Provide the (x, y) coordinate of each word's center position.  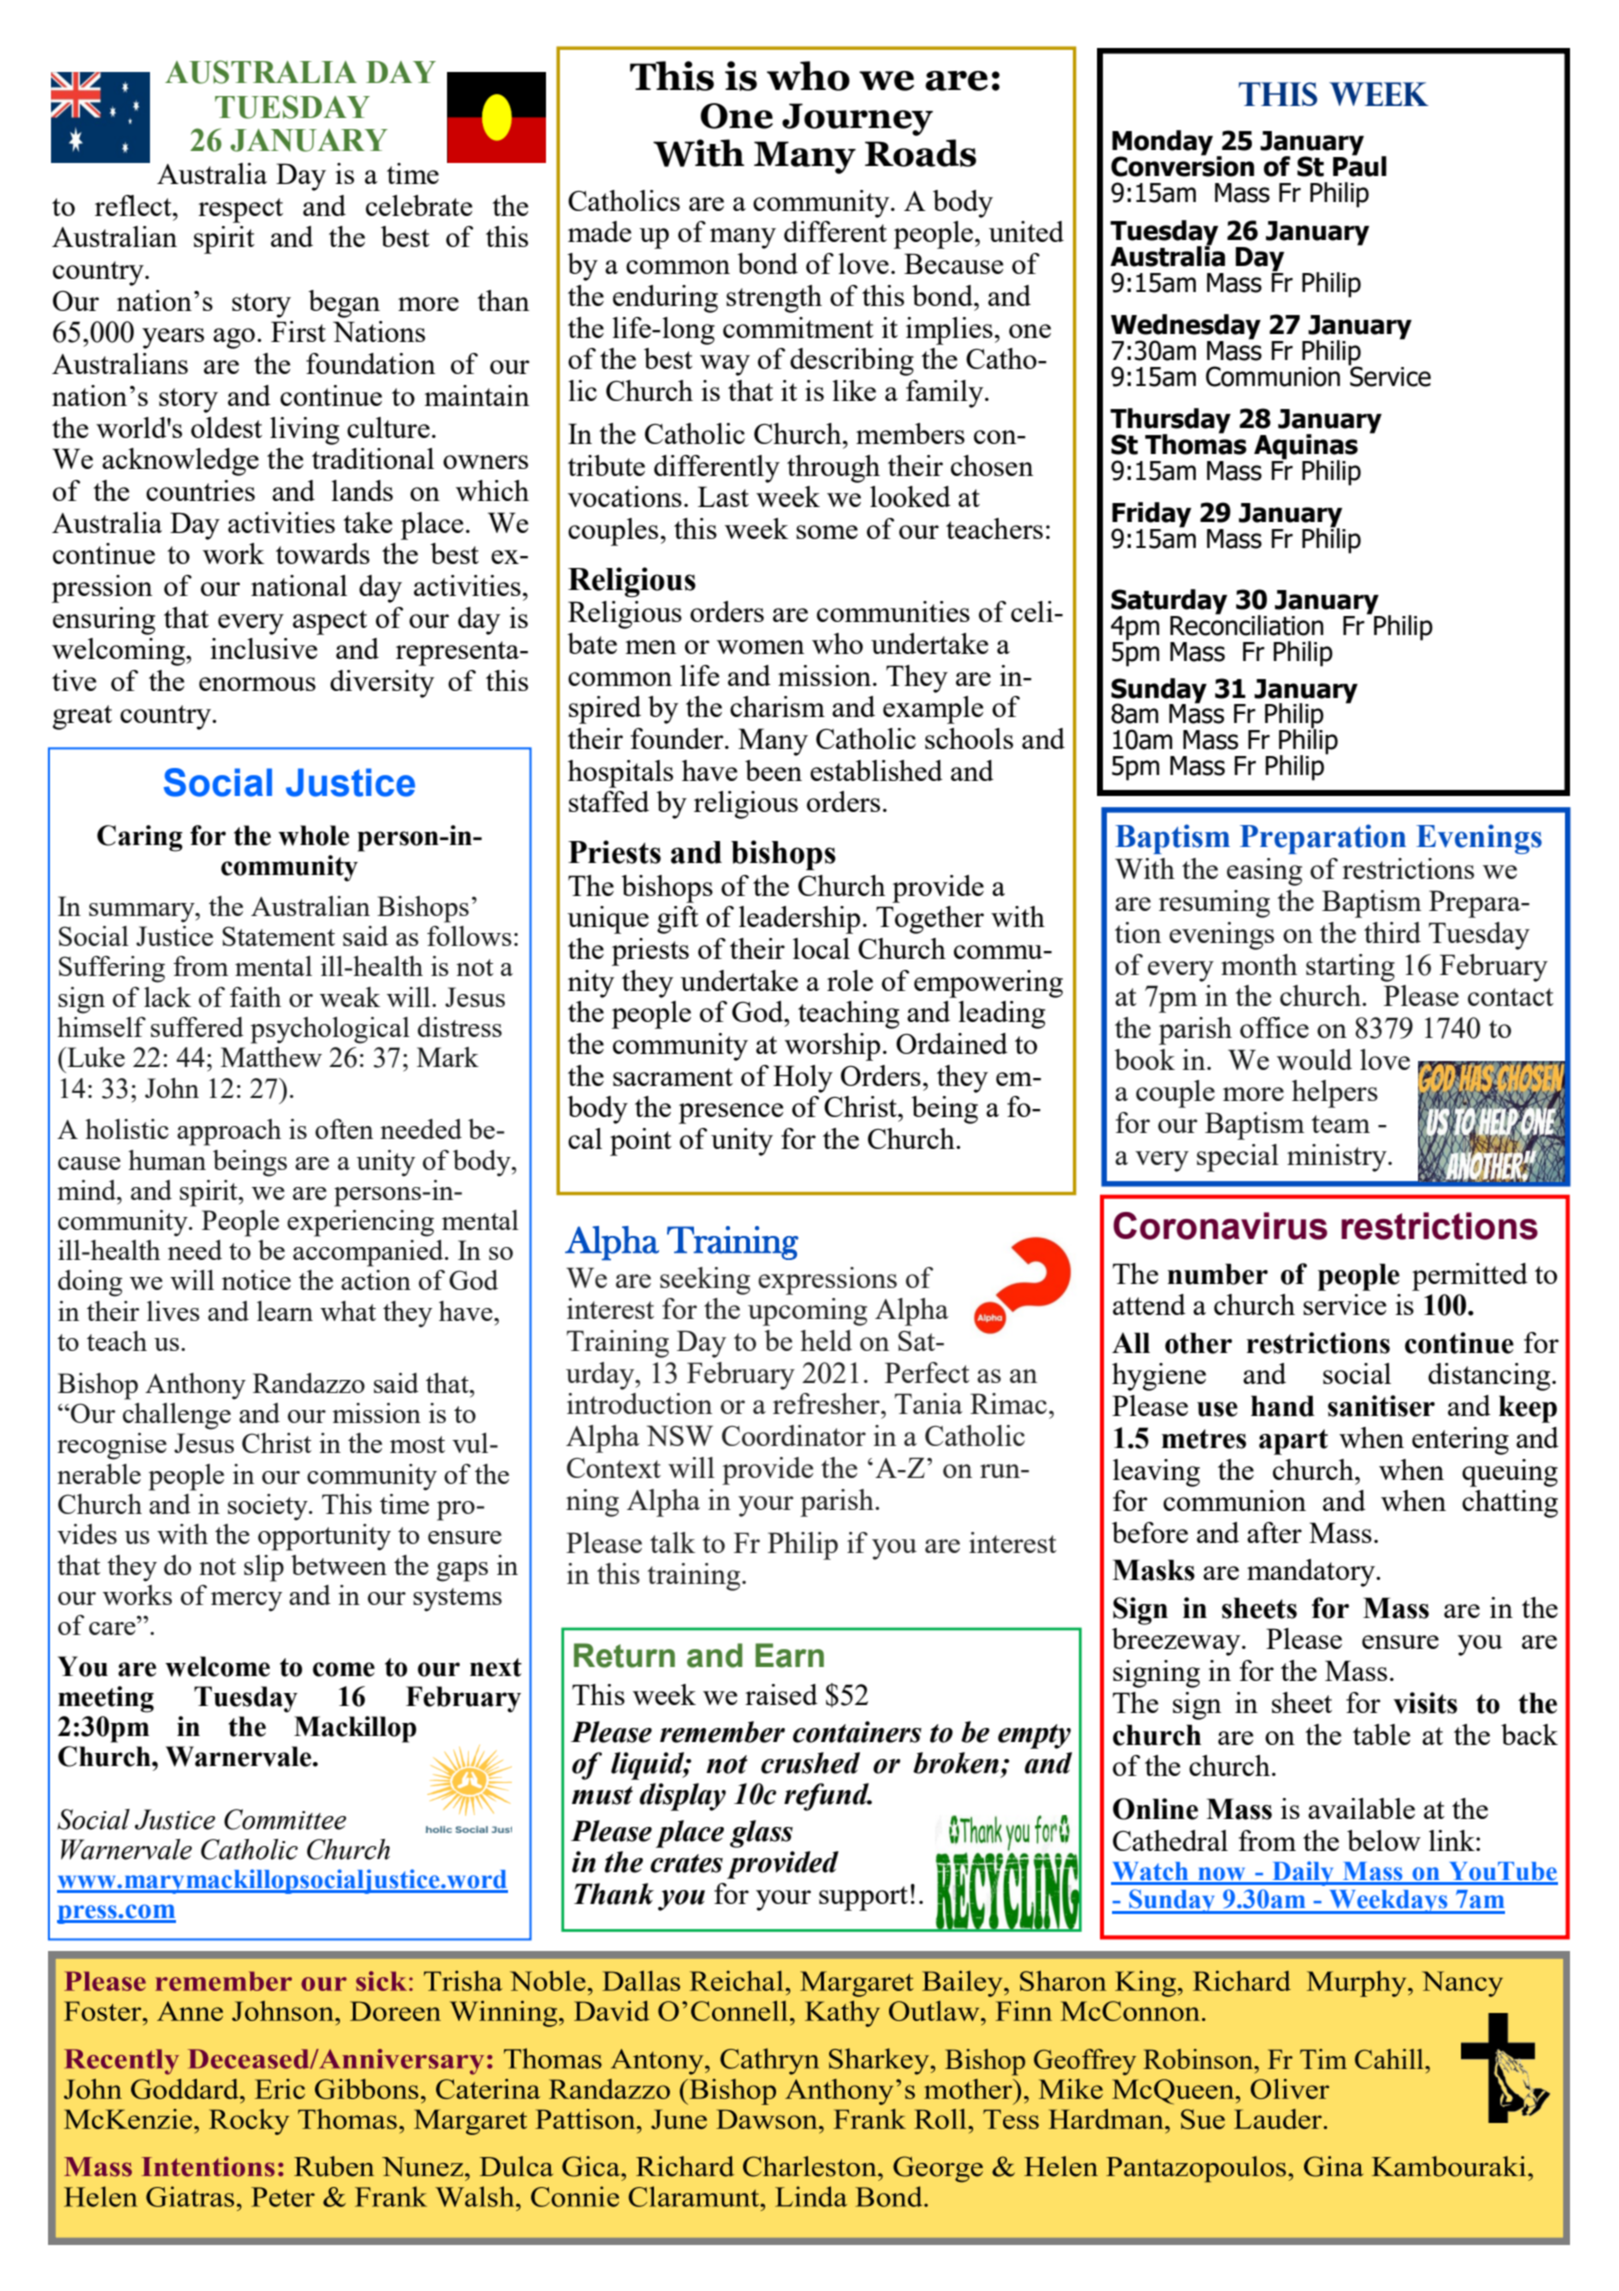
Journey (857, 119)
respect (240, 210)
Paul (1360, 165)
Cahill (1390, 2059)
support (863, 1898)
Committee (285, 1819)
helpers (1335, 1094)
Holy (803, 1079)
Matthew (271, 1057)
